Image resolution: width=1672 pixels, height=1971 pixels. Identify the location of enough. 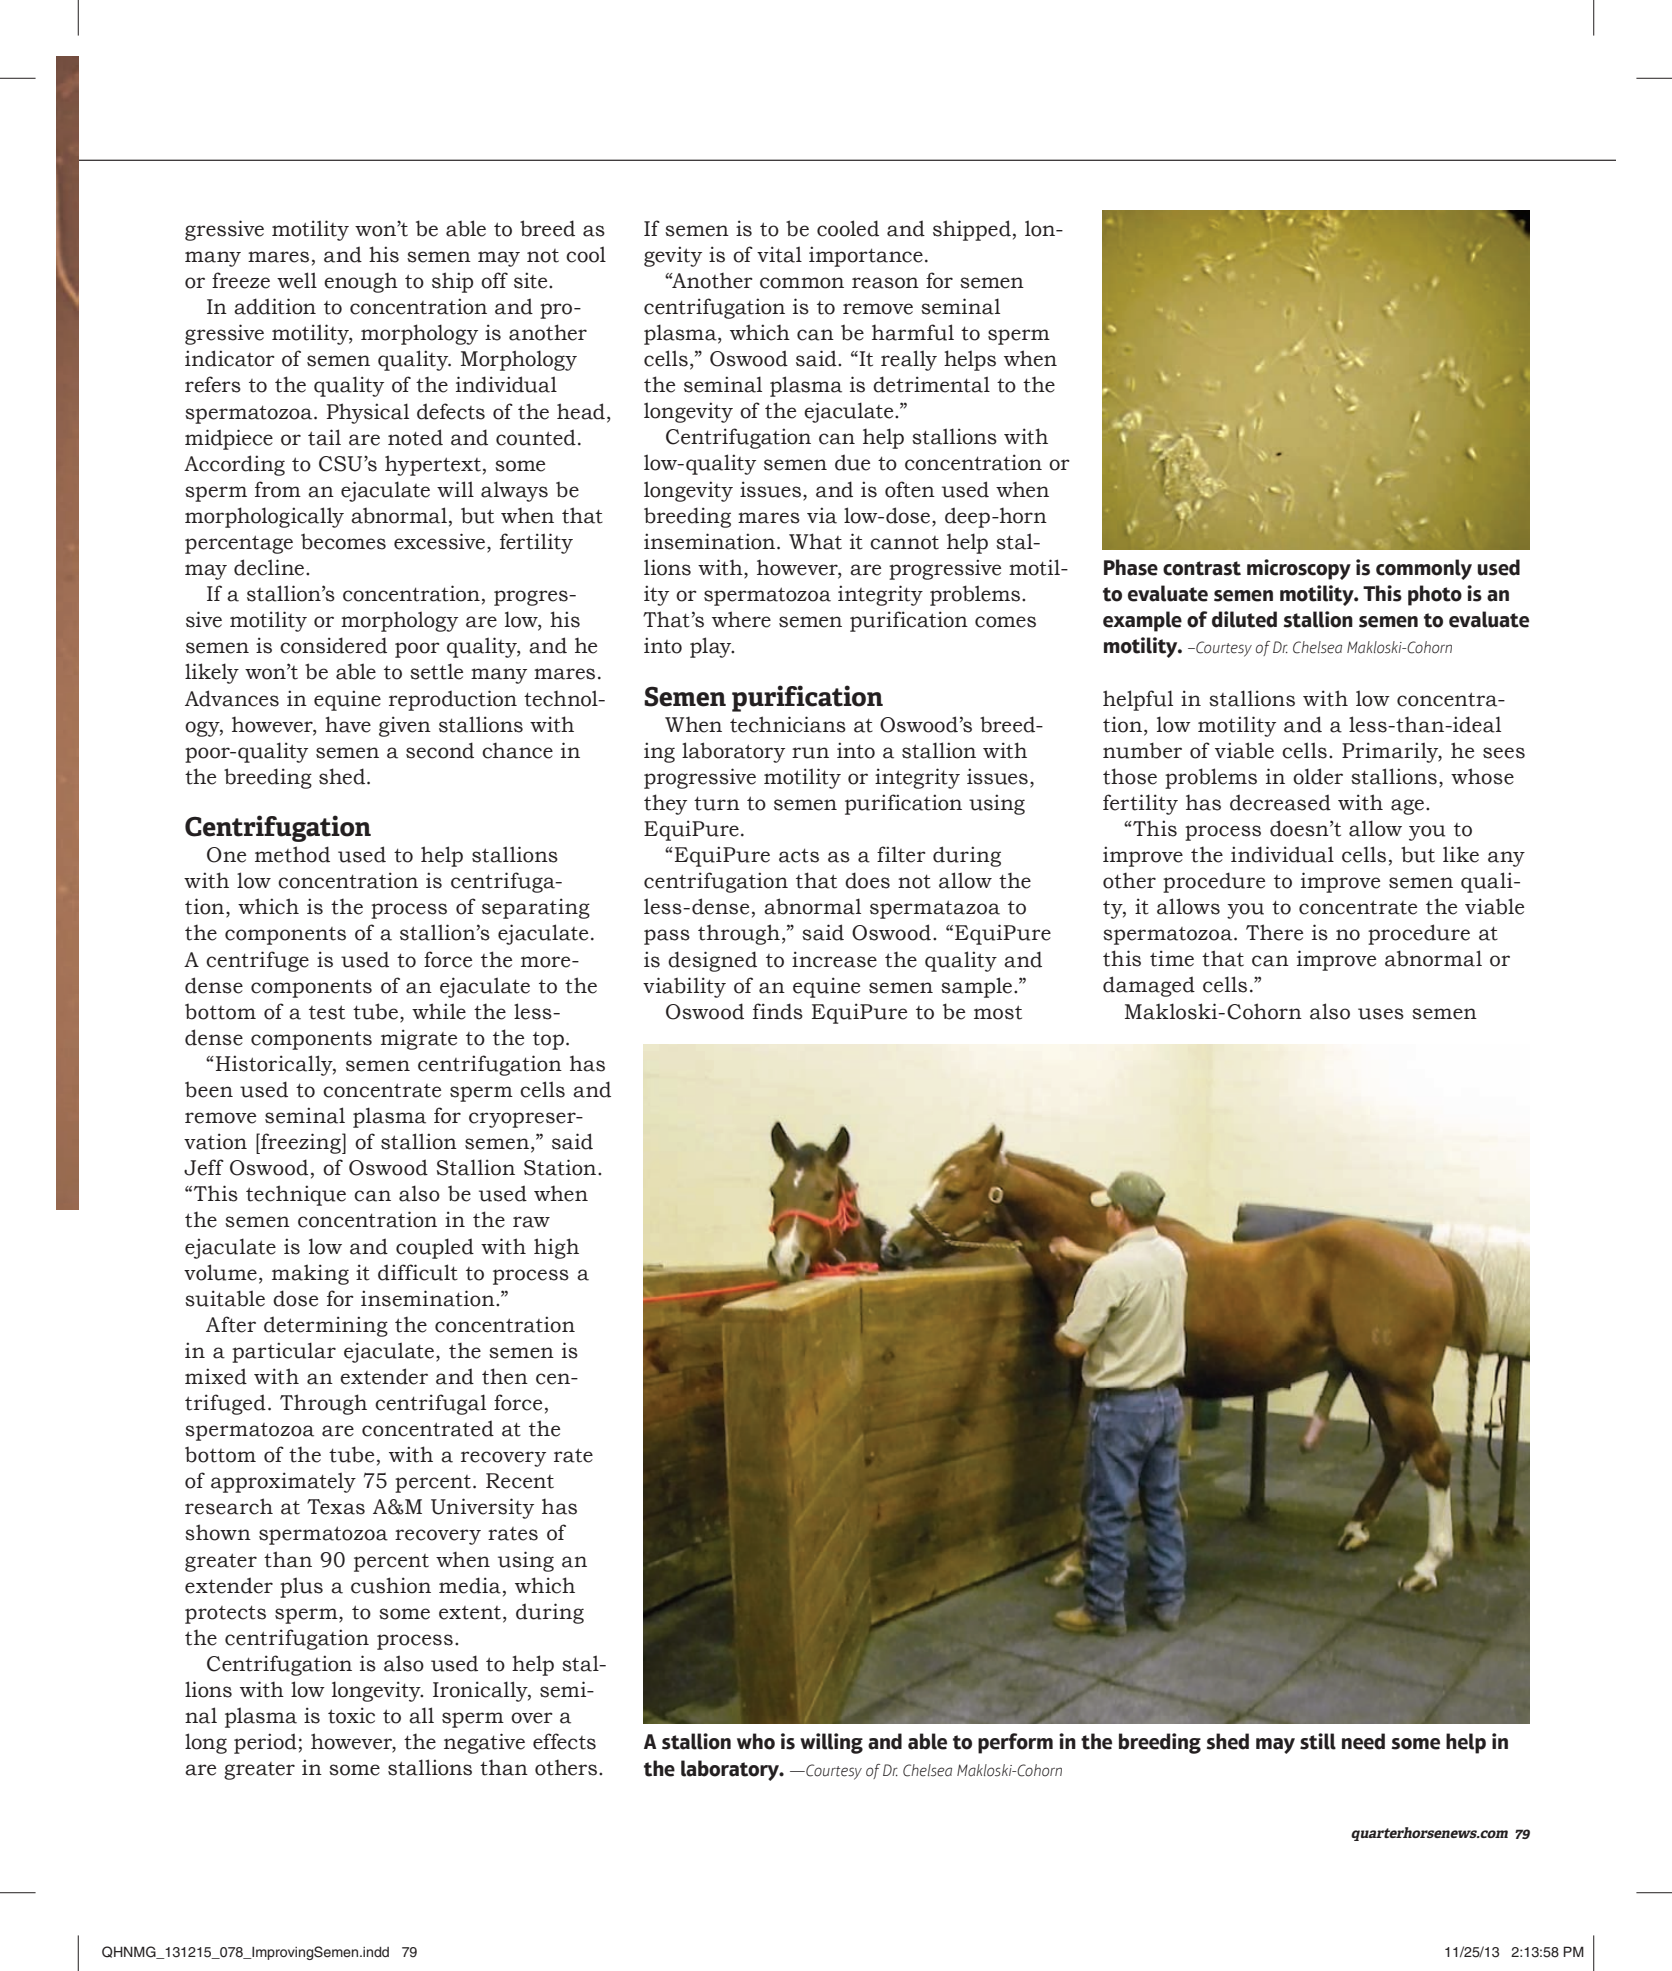
(361, 282).
